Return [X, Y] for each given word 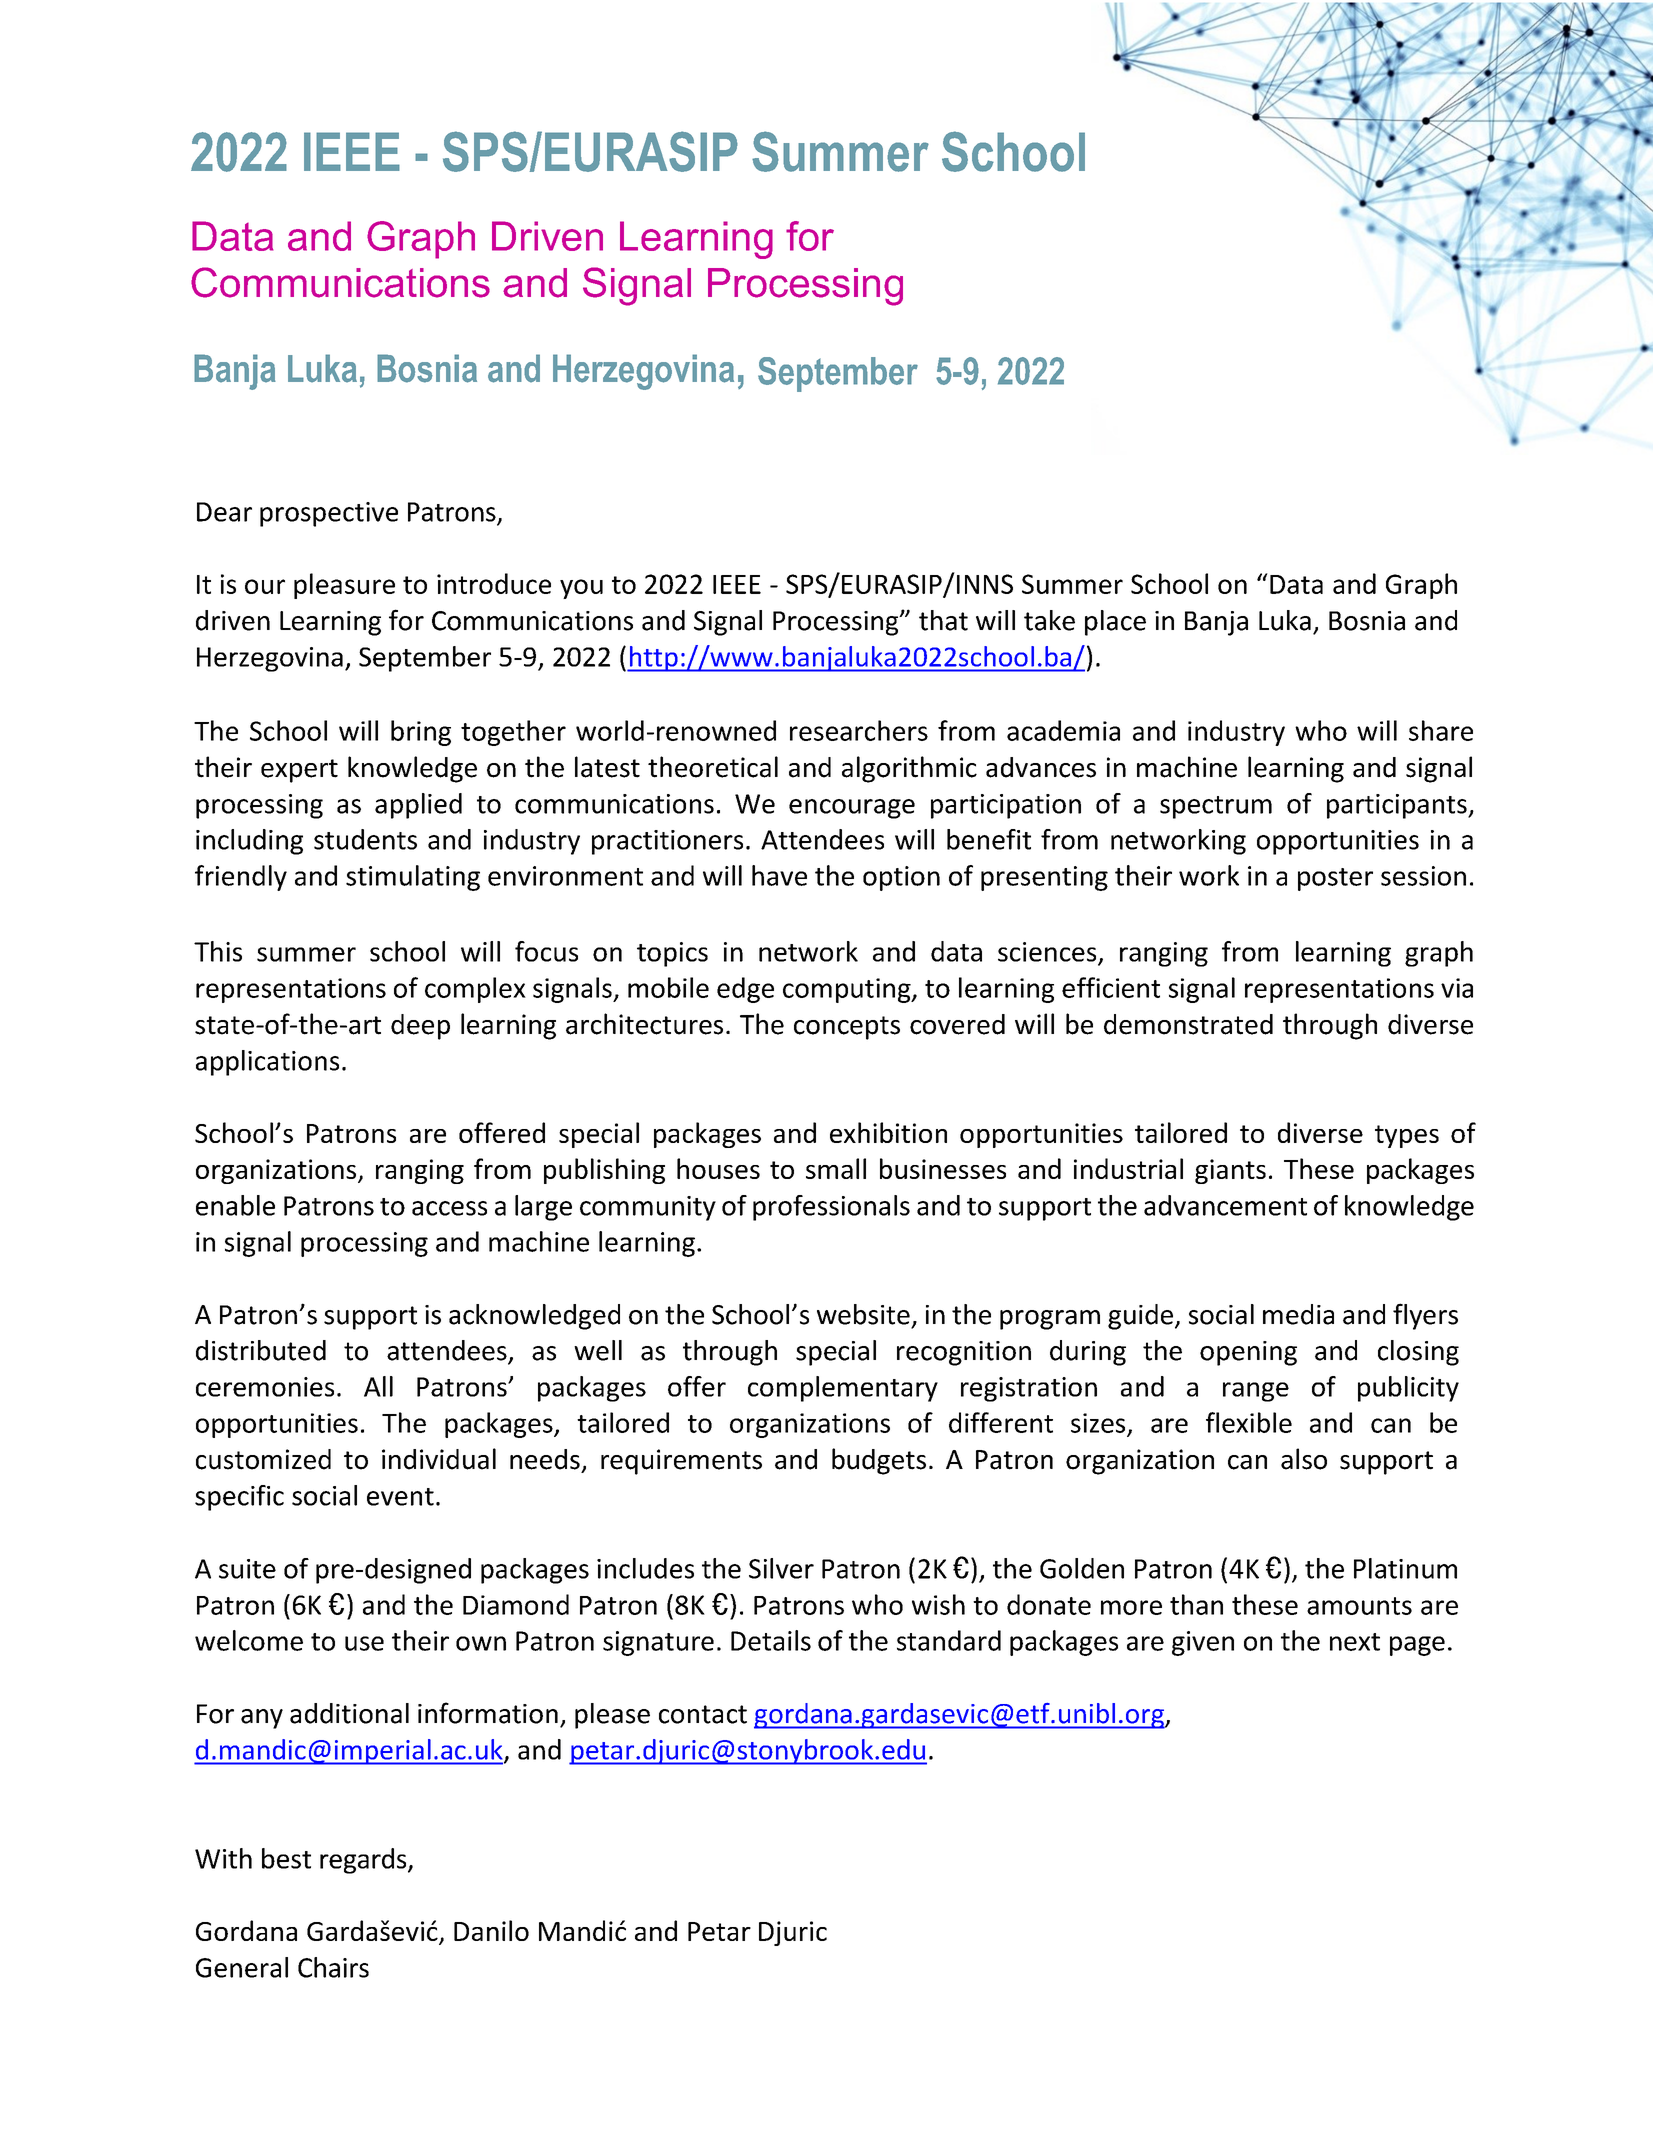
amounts [1359, 1606]
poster [1335, 879]
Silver [781, 1568]
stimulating [413, 878]
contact [703, 1714]
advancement [1225, 1205]
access [449, 1208]
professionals [831, 1208]
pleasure [344, 586]
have [779, 875]
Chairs [333, 1967]
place [1115, 623]
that [943, 620]
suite [247, 1569]
